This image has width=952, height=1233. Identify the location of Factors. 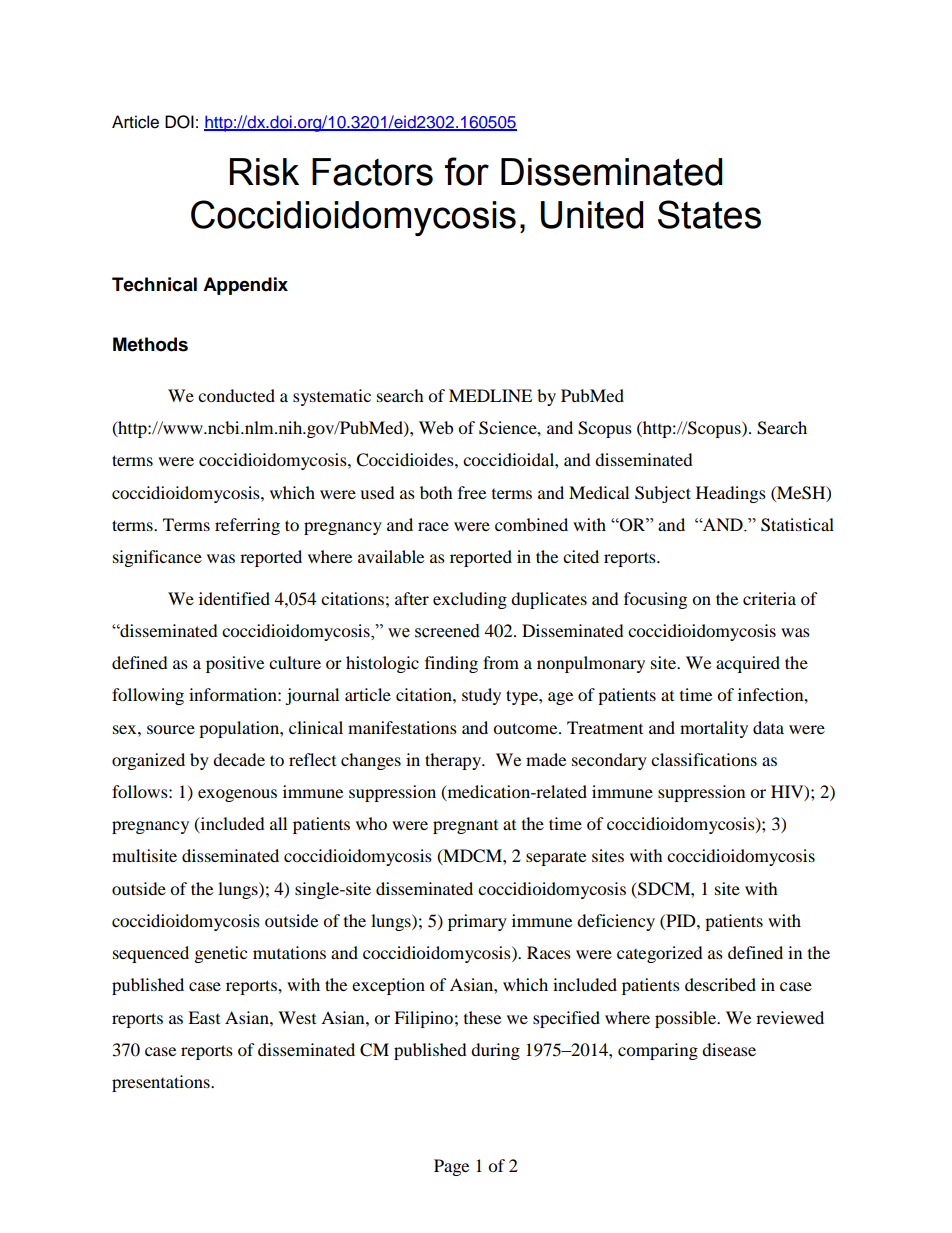
(372, 172).
